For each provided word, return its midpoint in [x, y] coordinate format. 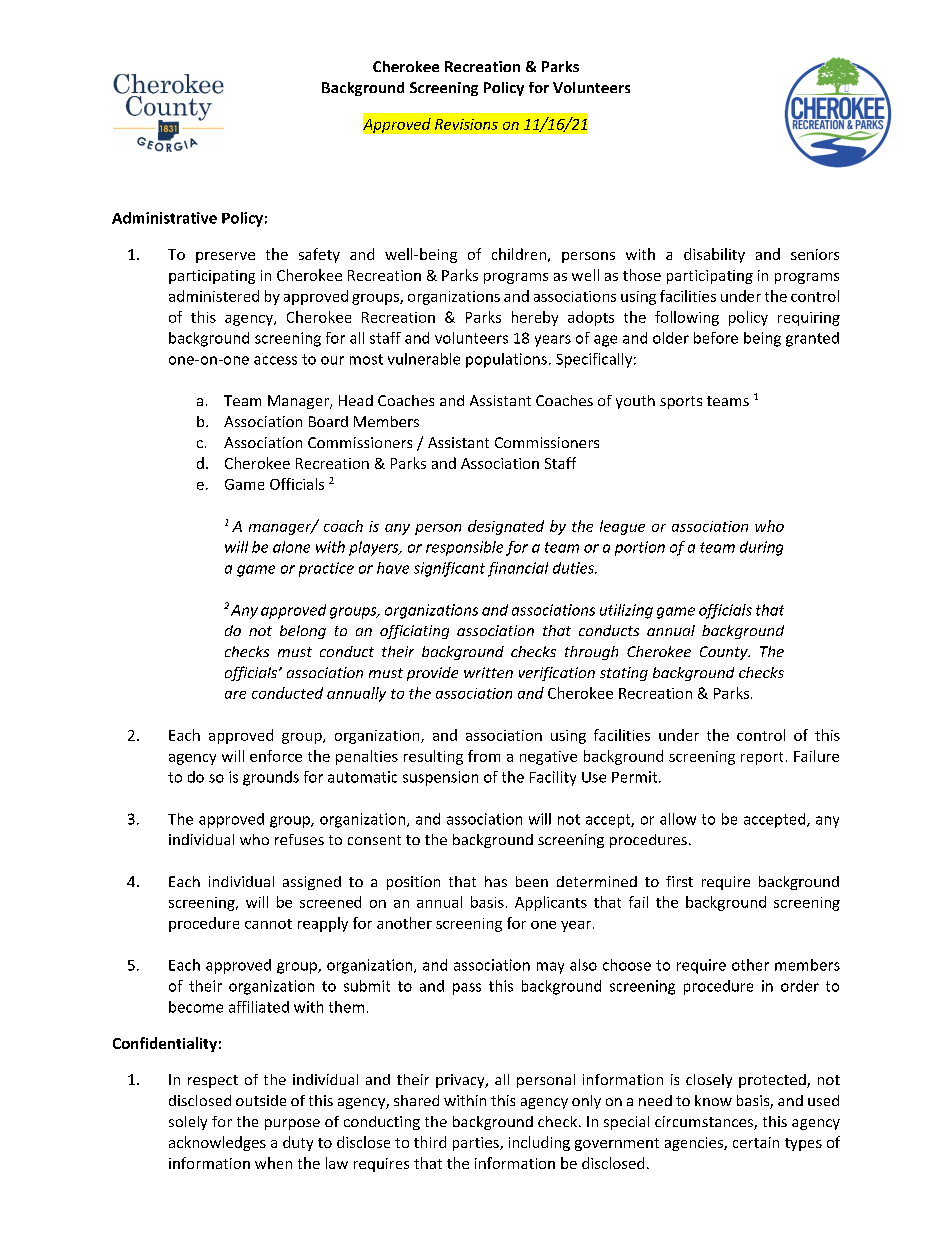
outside [261, 1100]
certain [756, 1142]
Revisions [466, 124]
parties [477, 1144]
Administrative [164, 218]
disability [714, 255]
